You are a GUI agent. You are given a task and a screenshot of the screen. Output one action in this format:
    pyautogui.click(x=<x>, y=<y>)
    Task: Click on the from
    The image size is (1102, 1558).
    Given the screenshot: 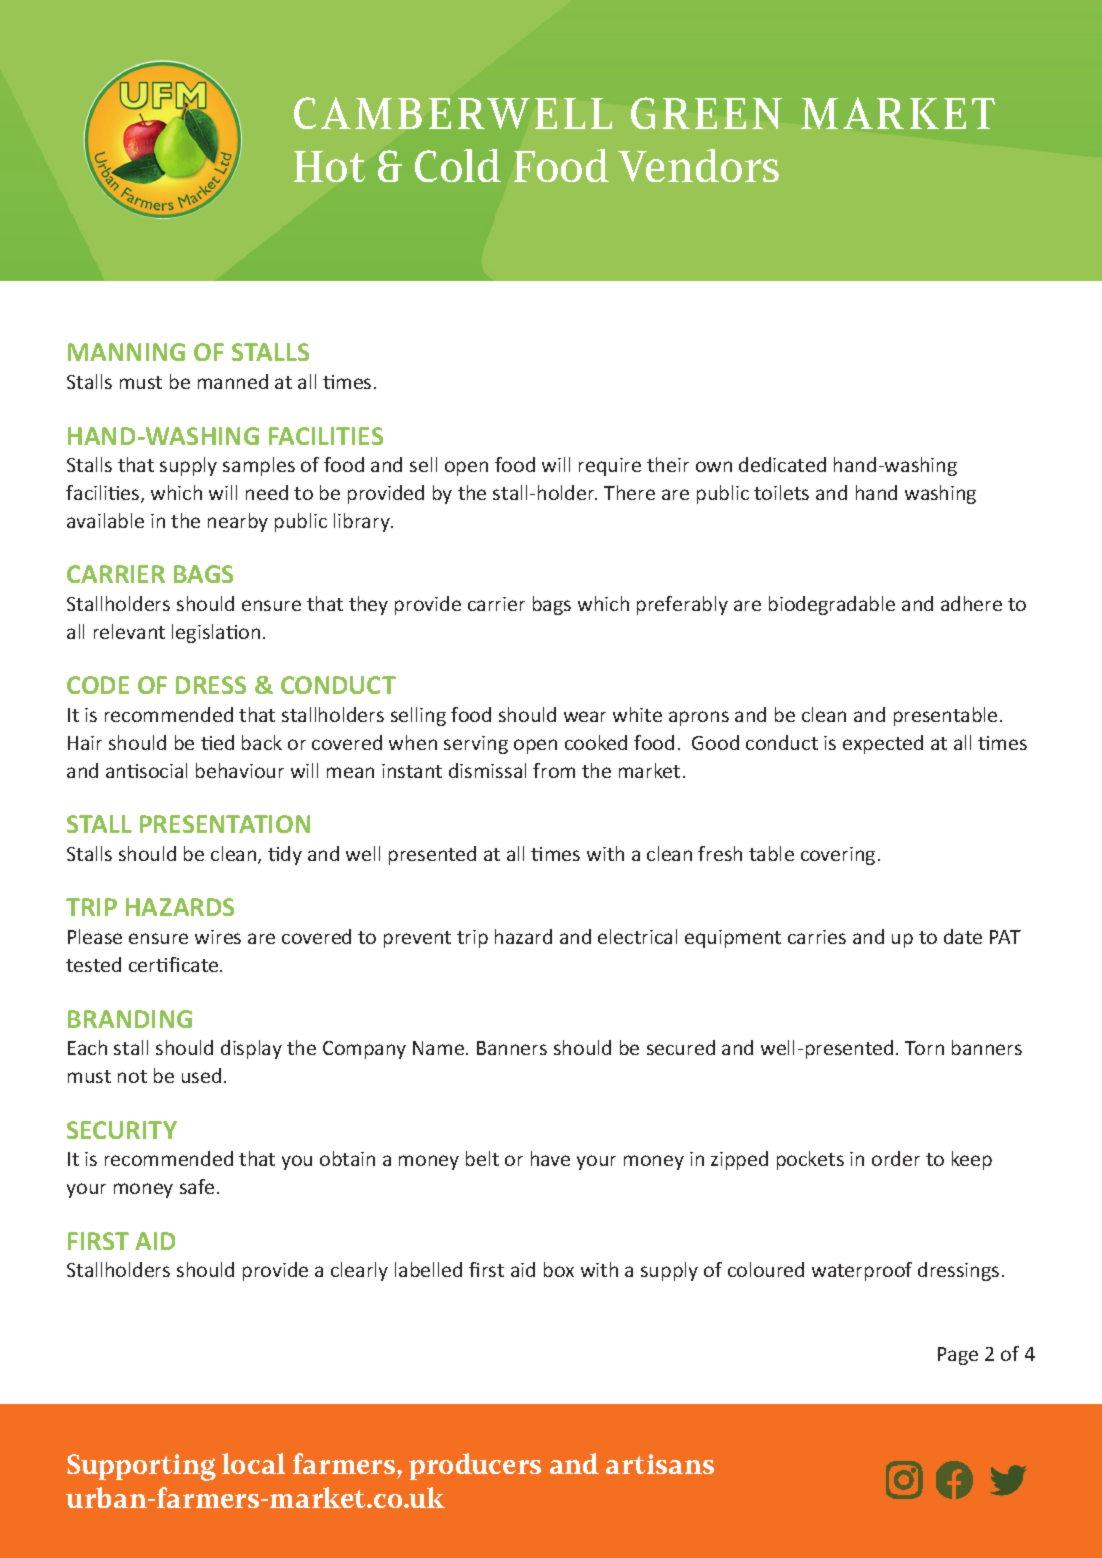 What is the action you would take?
    pyautogui.click(x=554, y=770)
